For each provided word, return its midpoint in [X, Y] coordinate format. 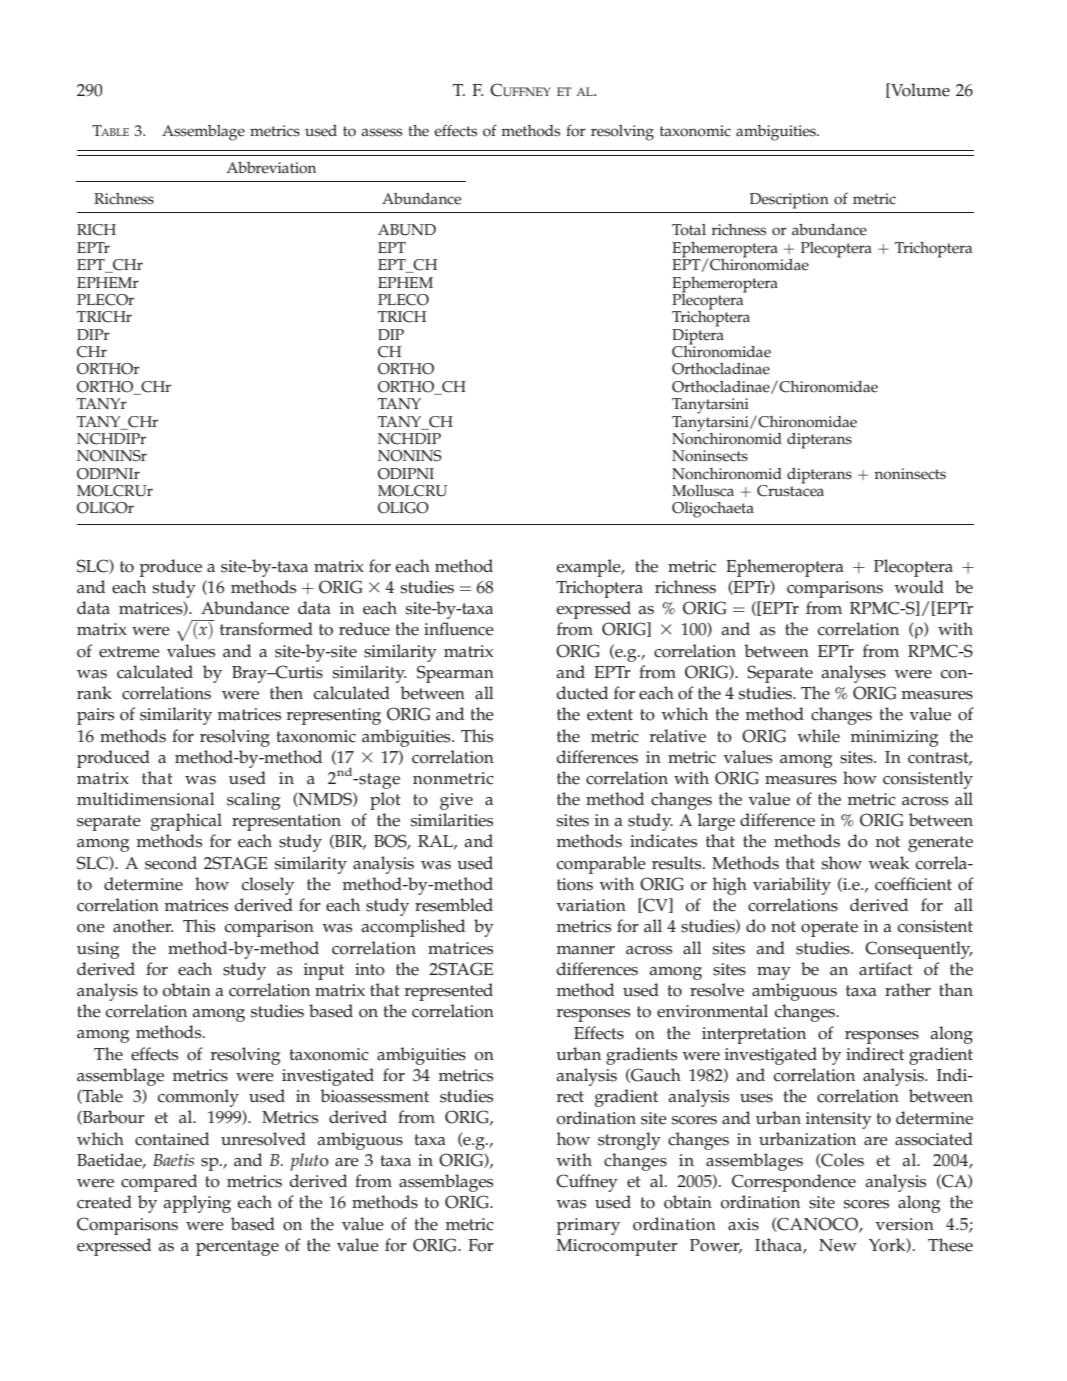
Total [689, 230]
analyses [854, 674]
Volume [919, 90]
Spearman [455, 674]
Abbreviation [271, 168]
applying [197, 1204]
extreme [129, 652]
